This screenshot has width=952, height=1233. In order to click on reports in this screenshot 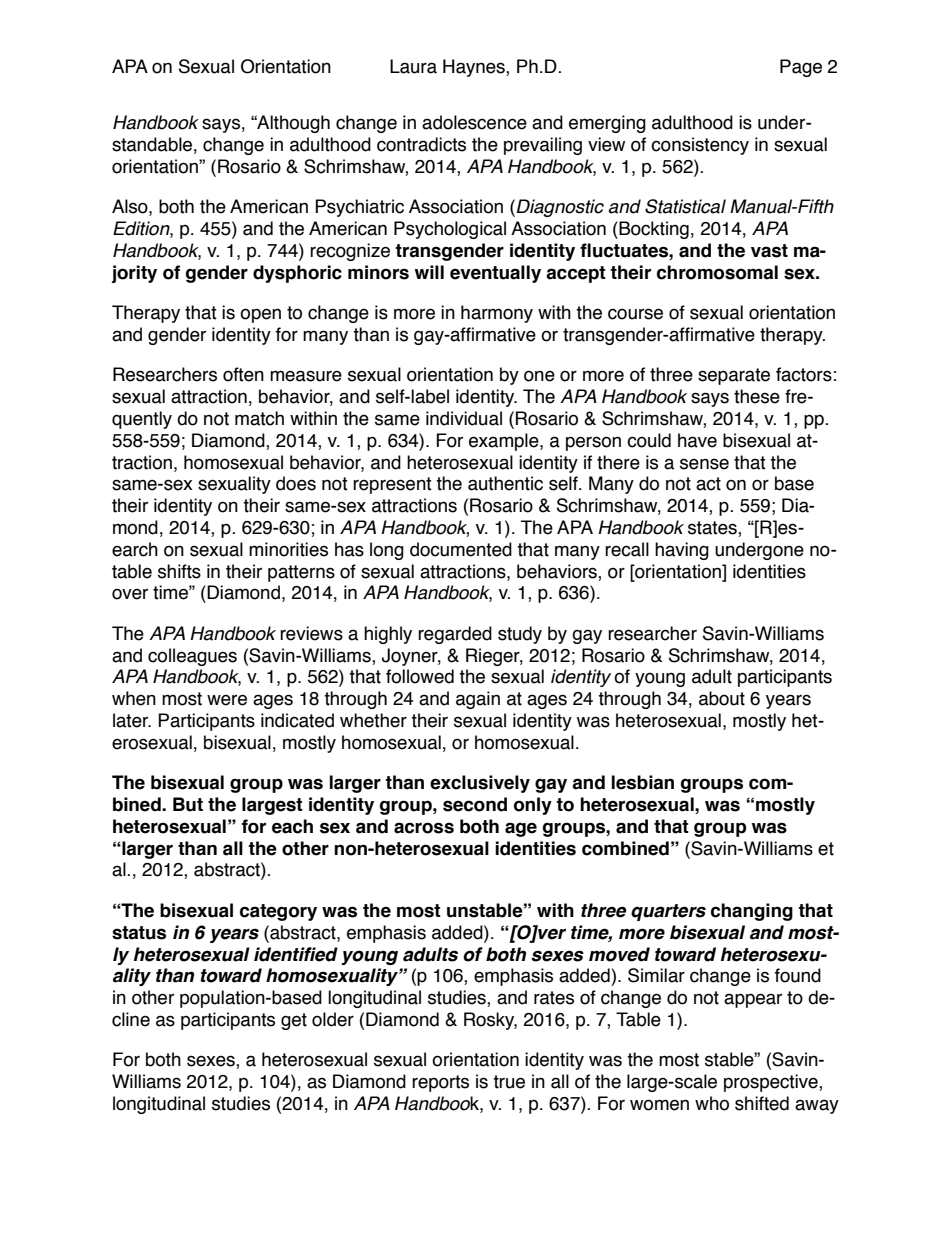, I will do `click(440, 1083)`.
